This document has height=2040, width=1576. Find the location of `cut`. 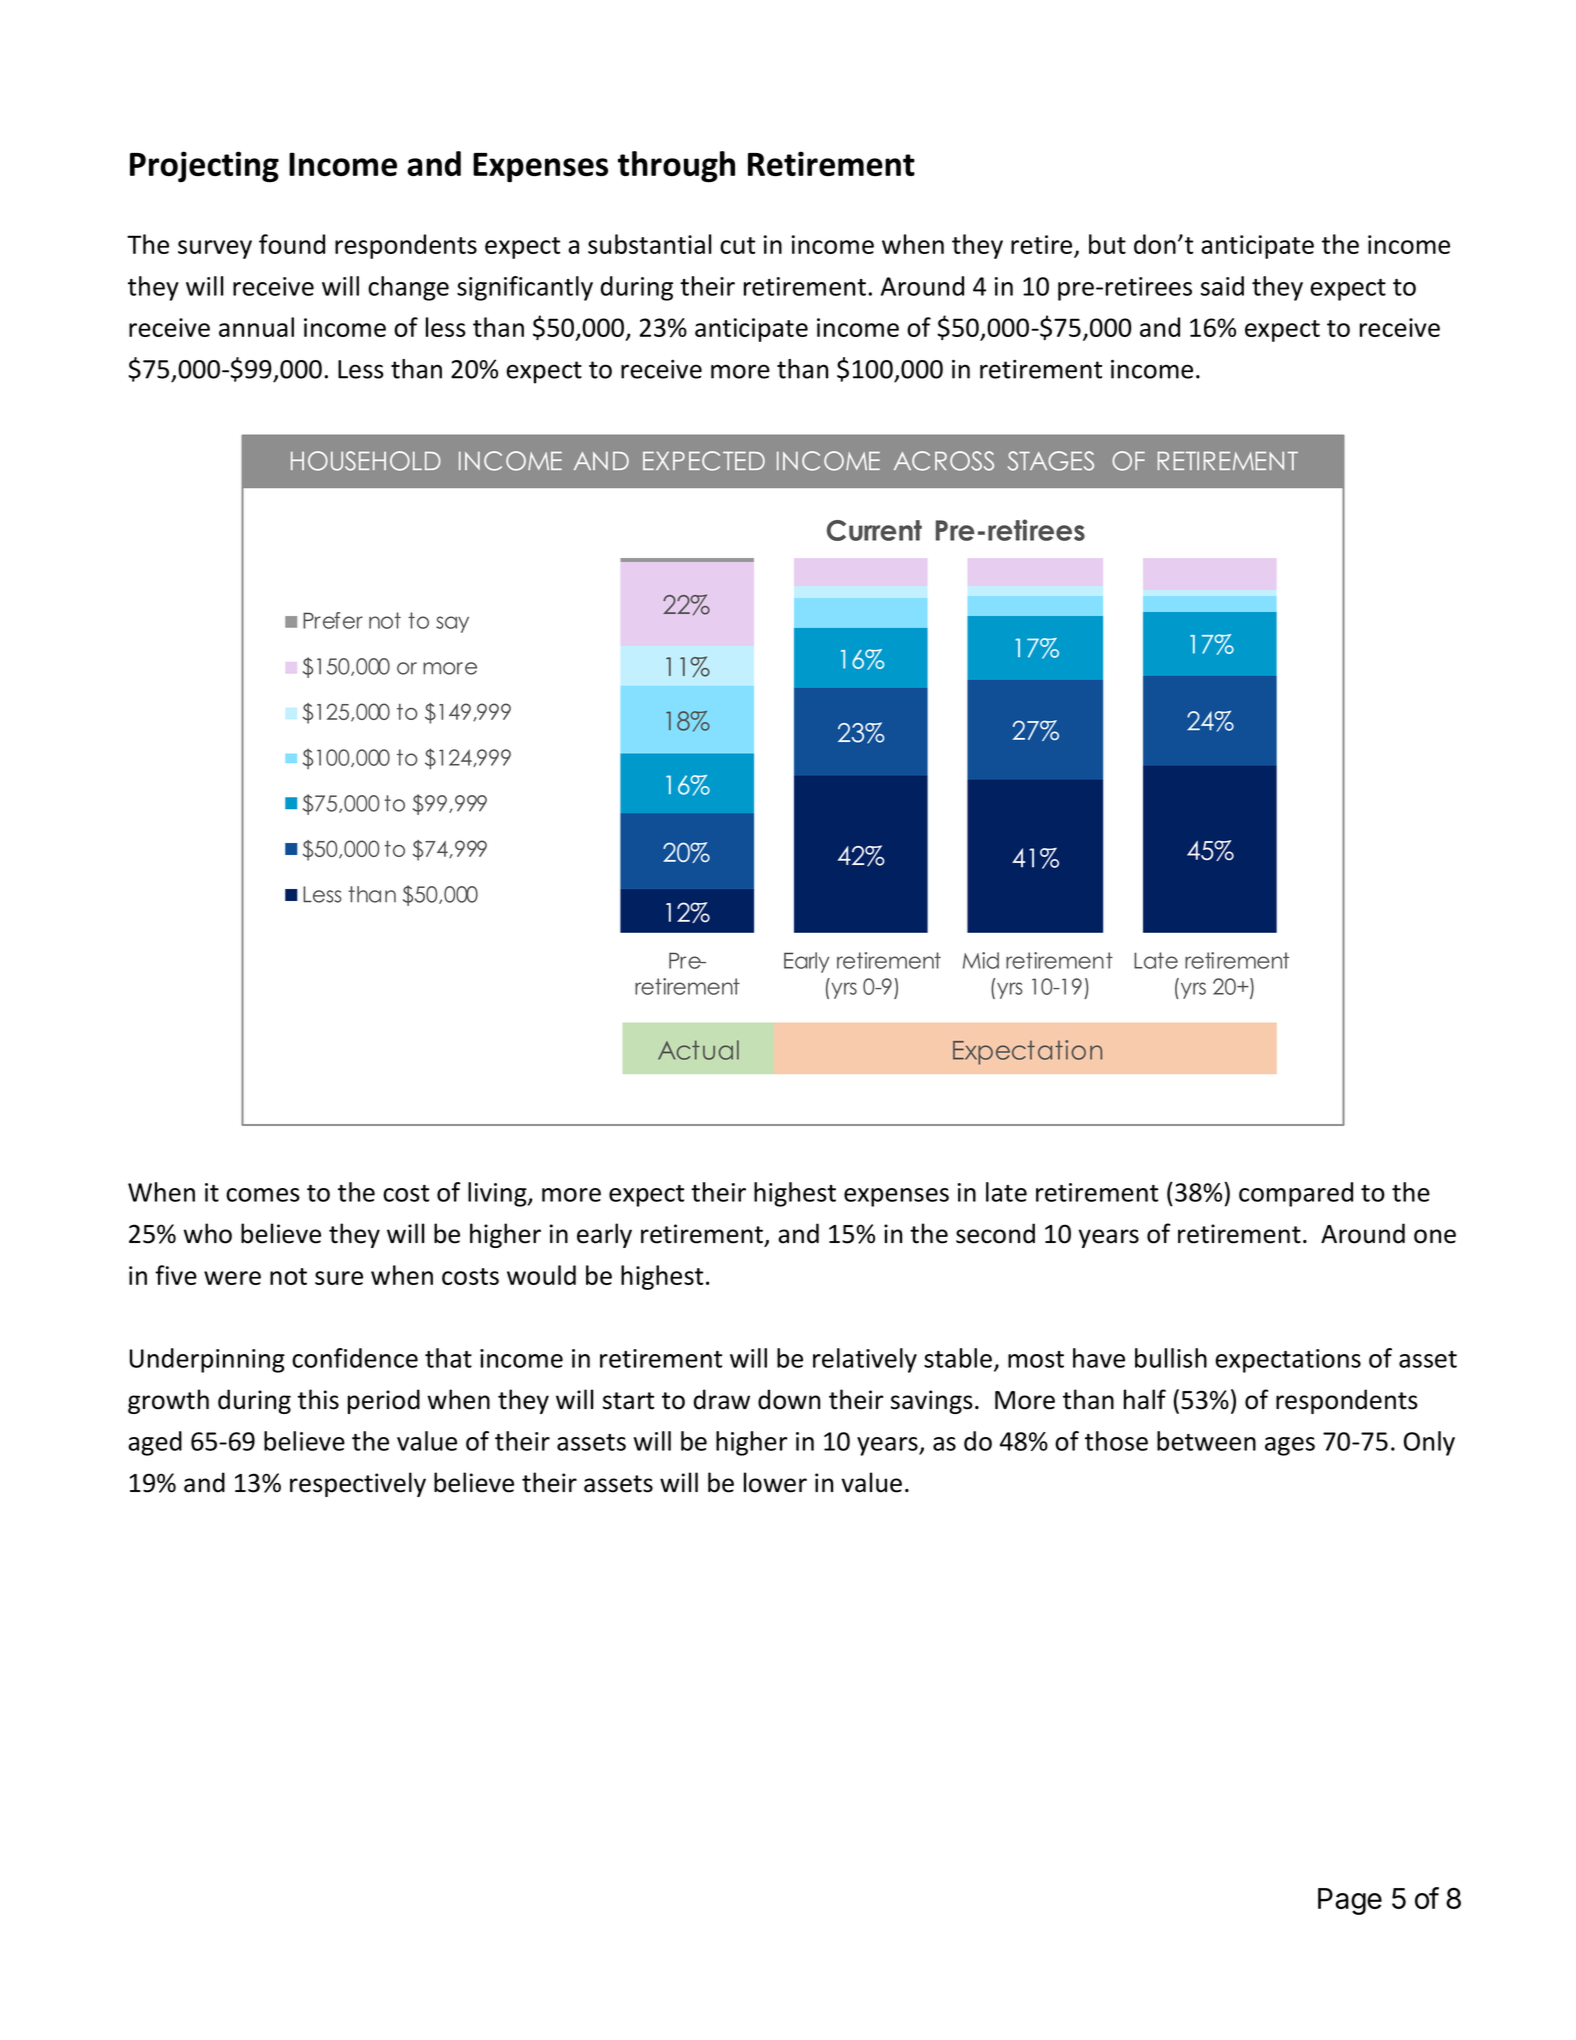

cut is located at coordinates (737, 245).
